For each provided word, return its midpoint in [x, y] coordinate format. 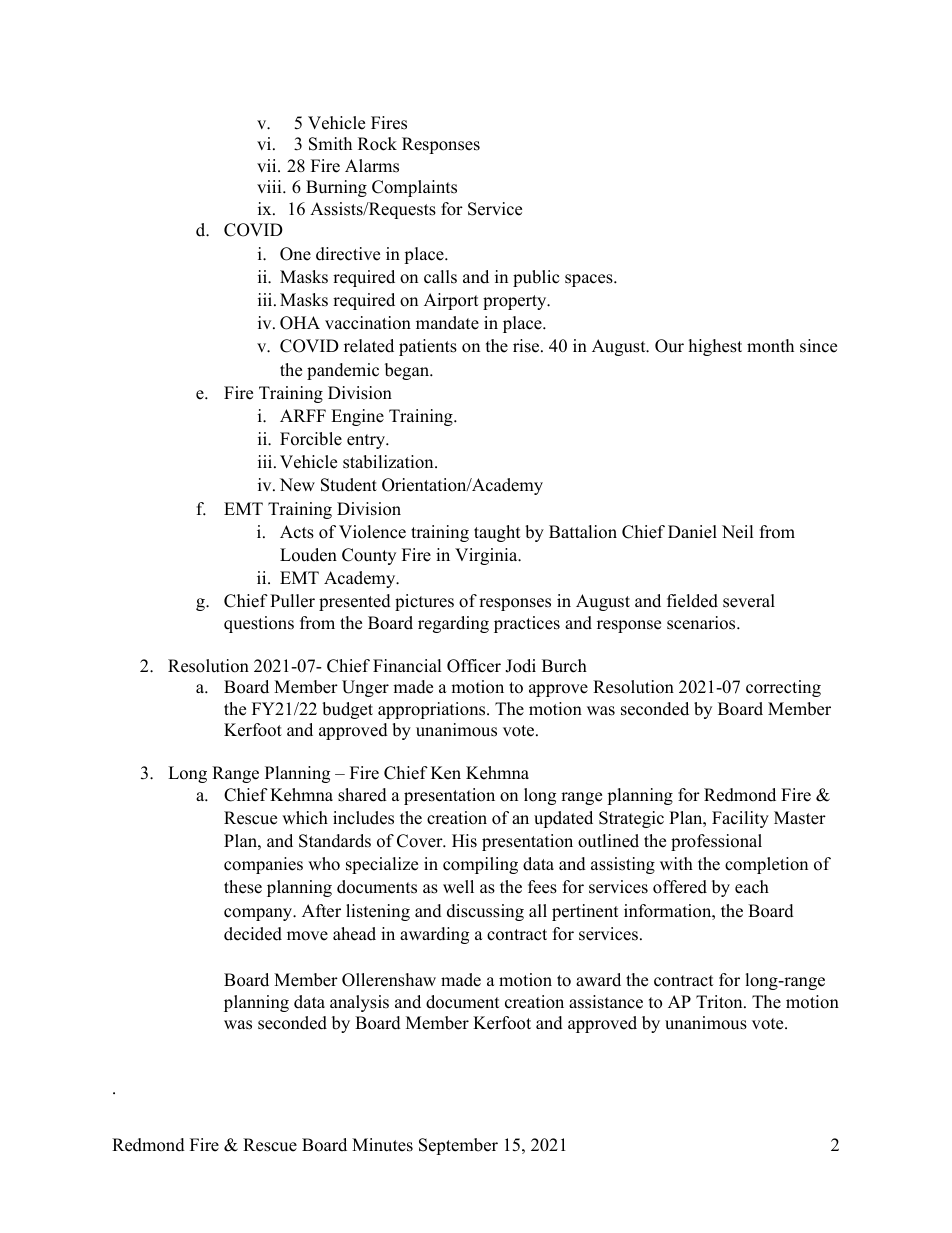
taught [497, 533]
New [297, 485]
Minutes [382, 1145]
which [305, 818]
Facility [740, 819]
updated [563, 819]
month [770, 346]
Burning [336, 188]
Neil [738, 532]
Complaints [414, 188]
